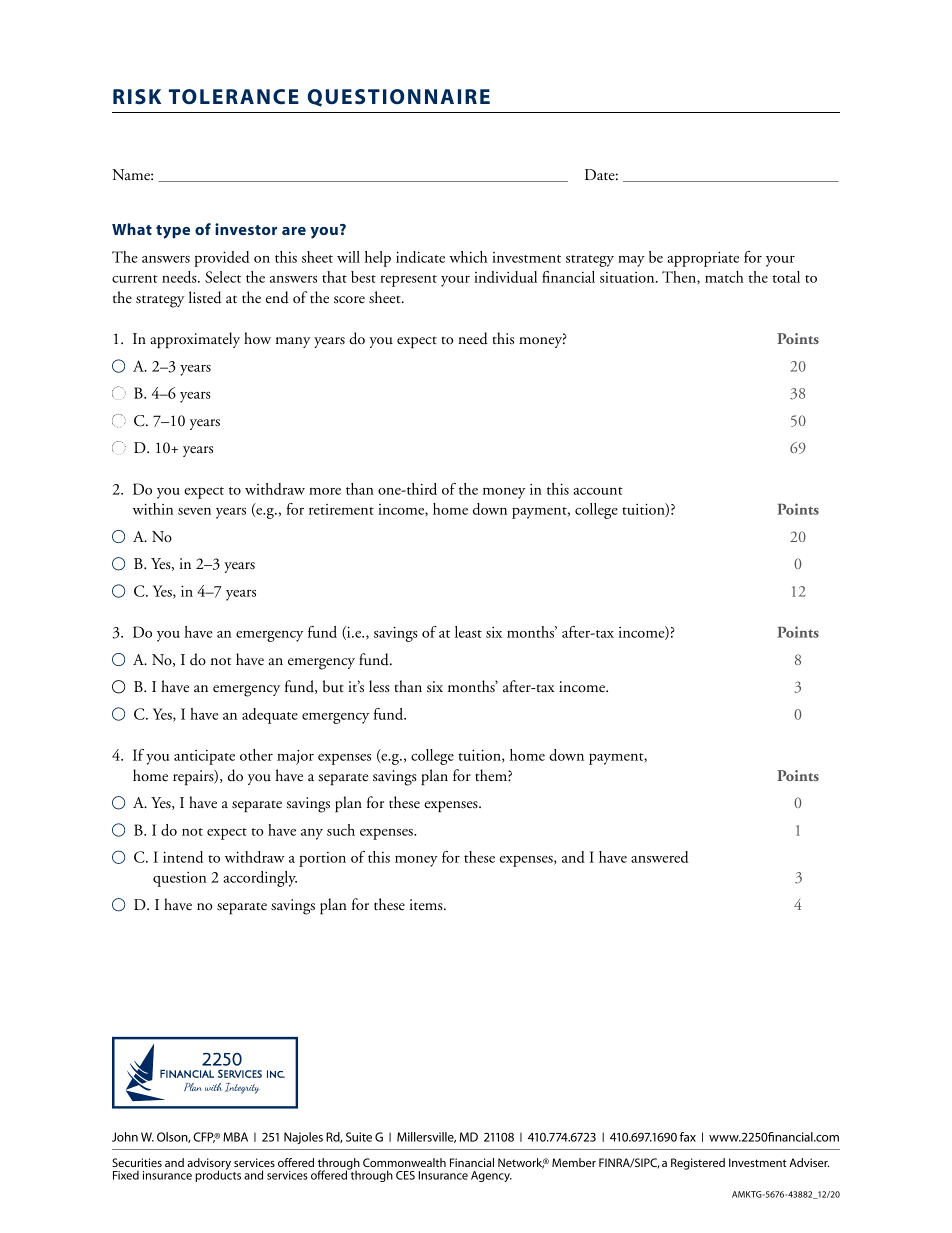 The width and height of the screenshot is (952, 1233). I want to click on account, so click(598, 491).
